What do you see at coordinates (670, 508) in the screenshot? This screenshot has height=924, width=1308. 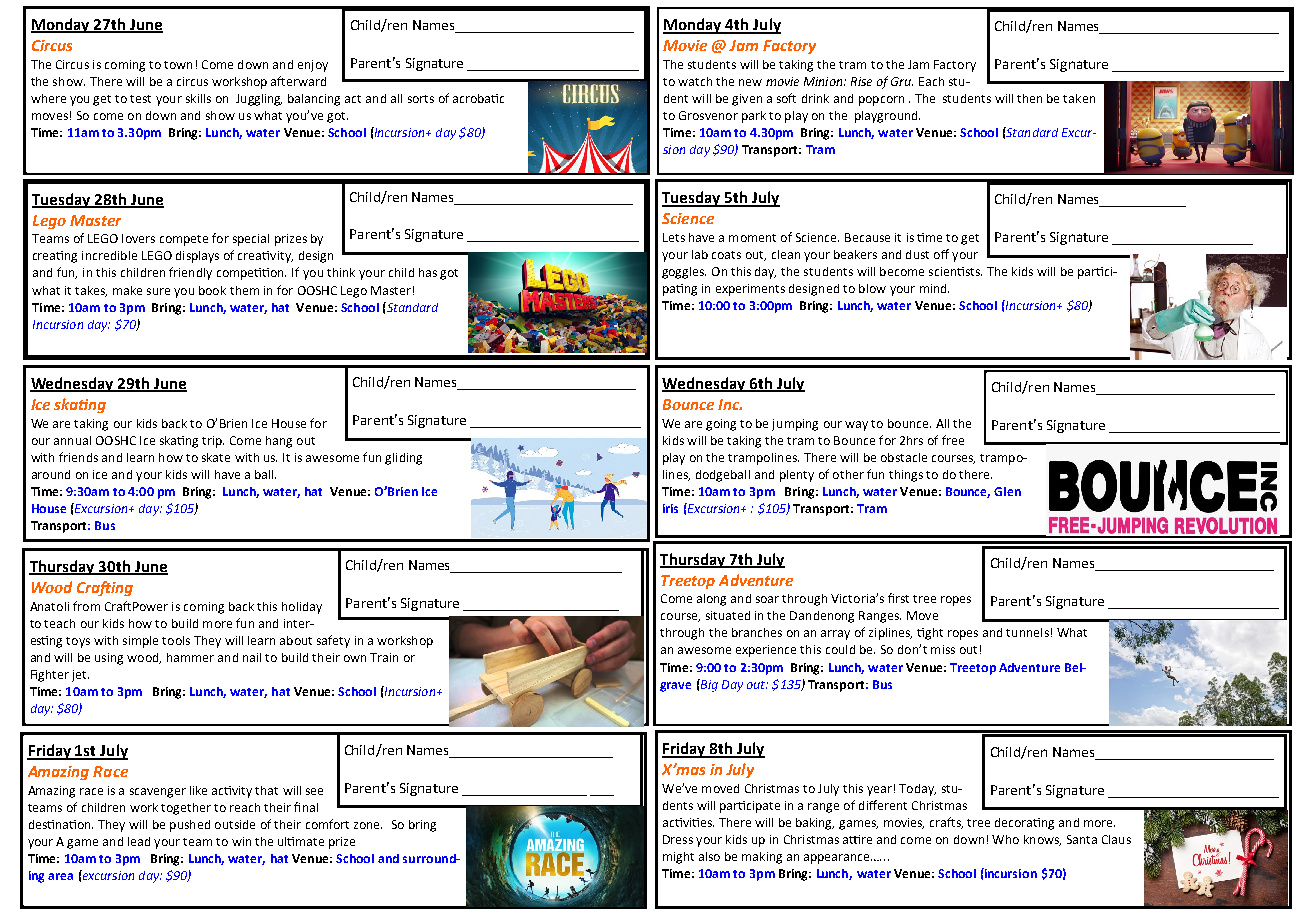 I see `iris` at bounding box center [670, 508].
